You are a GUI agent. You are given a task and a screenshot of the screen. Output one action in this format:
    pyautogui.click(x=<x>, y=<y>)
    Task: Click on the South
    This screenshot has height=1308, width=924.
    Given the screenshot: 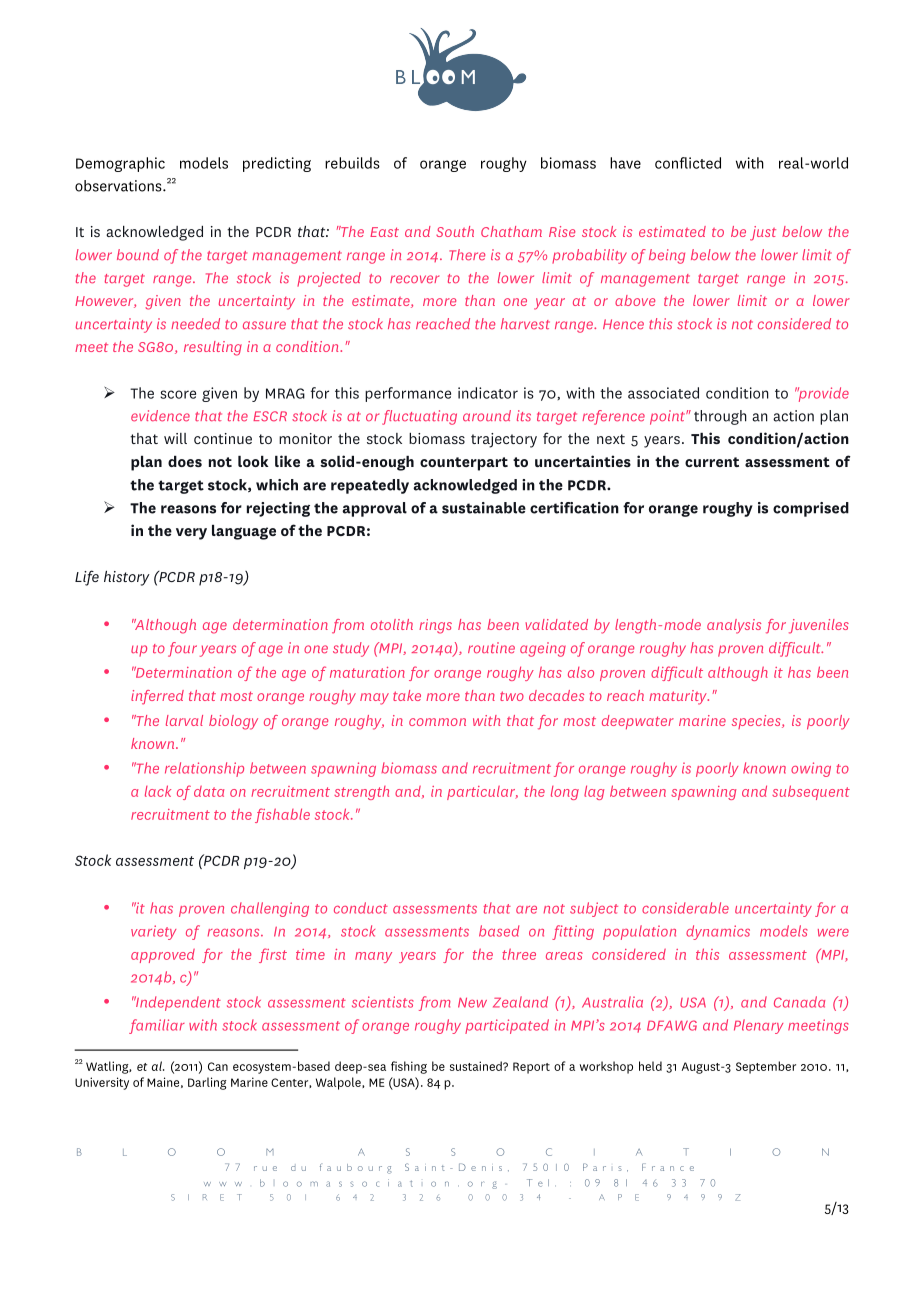 What is the action you would take?
    pyautogui.click(x=455, y=231)
